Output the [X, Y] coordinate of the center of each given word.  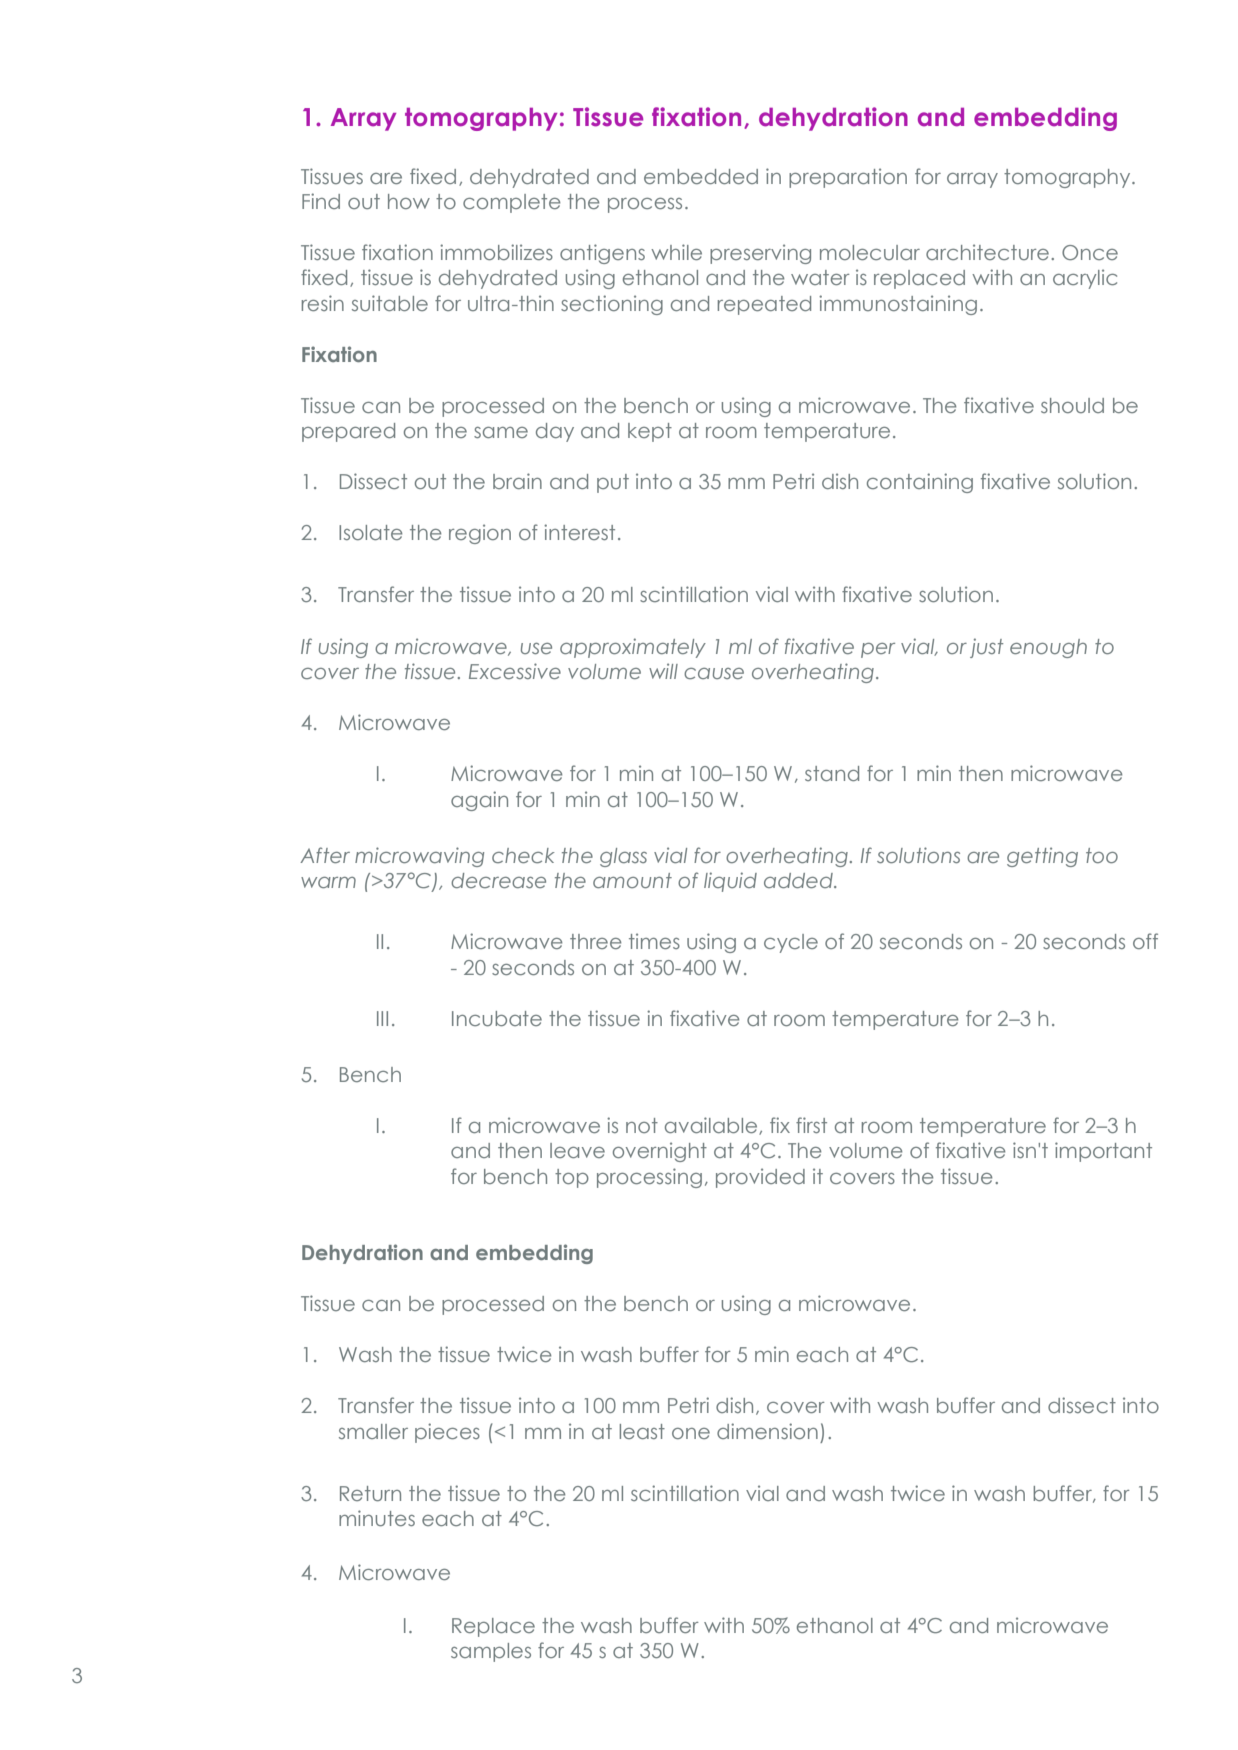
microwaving [419, 857]
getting [1042, 857]
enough [1048, 648]
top [572, 1178]
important [1103, 1152]
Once [1090, 252]
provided [760, 1178]
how [409, 201]
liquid [730, 882]
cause [714, 673]
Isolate [371, 532]
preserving [760, 254]
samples [491, 1652]
